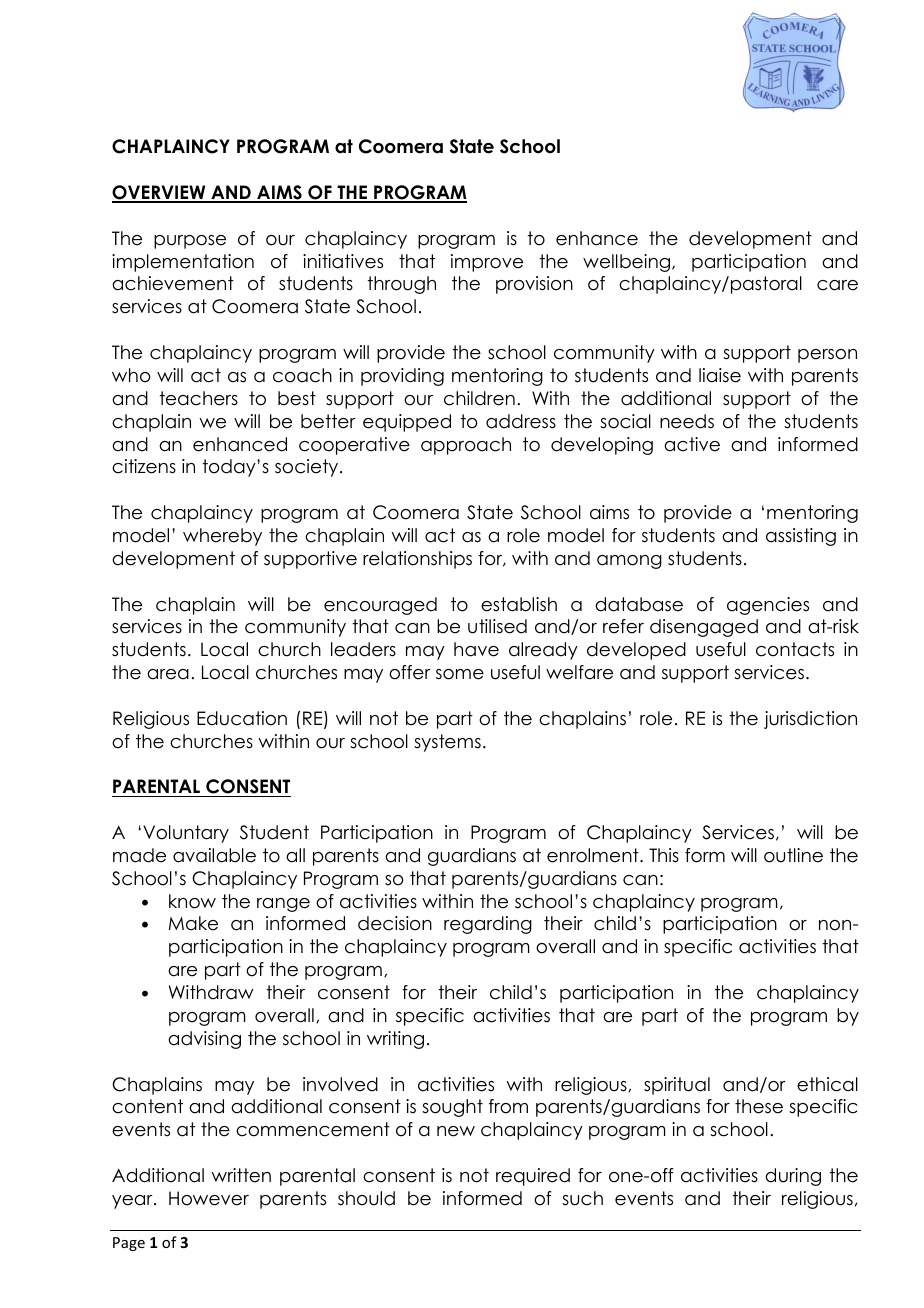  I want to click on Education, so click(242, 718).
